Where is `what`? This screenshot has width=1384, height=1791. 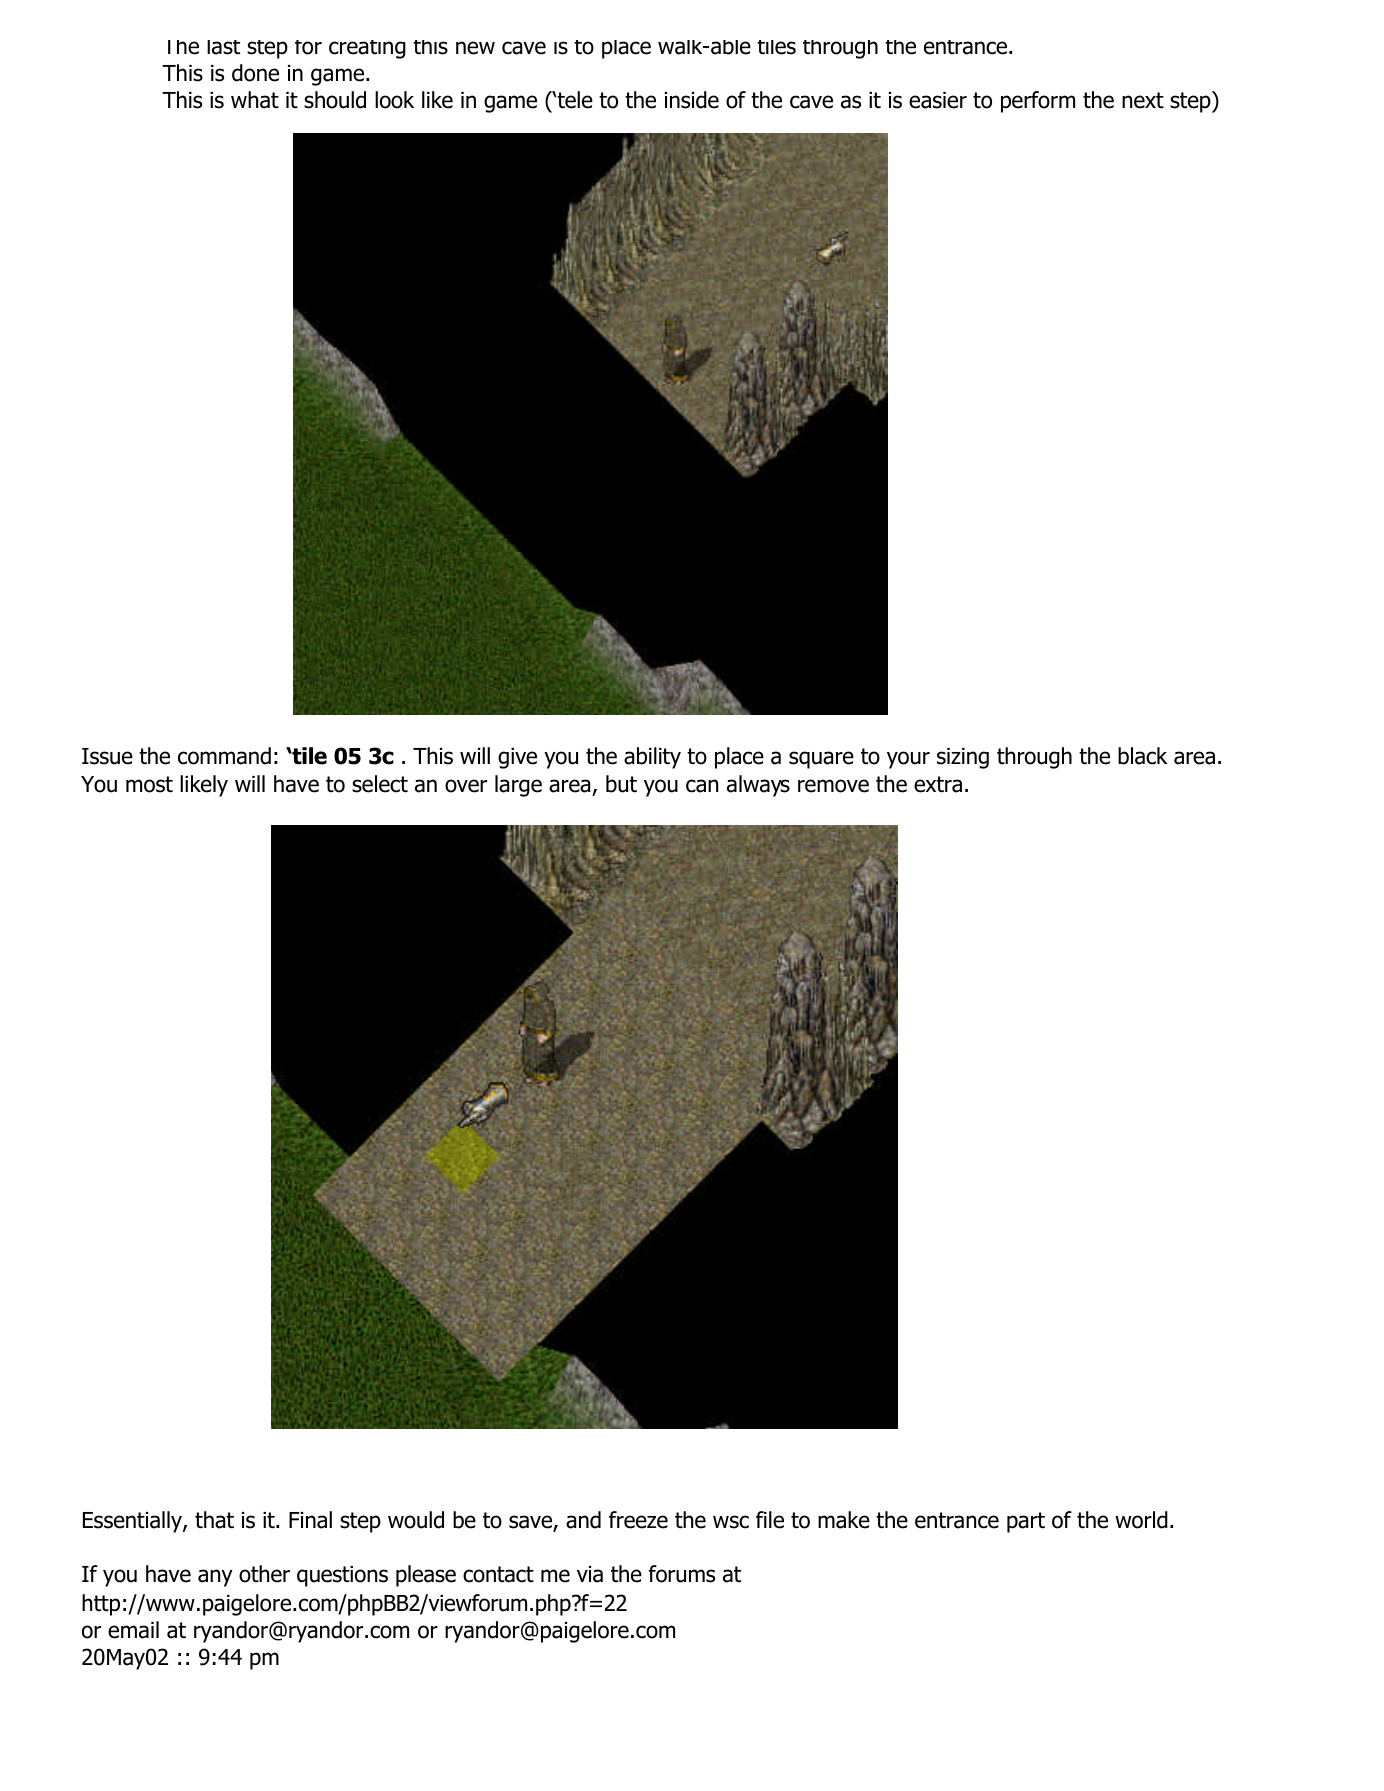
what is located at coordinates (255, 100).
